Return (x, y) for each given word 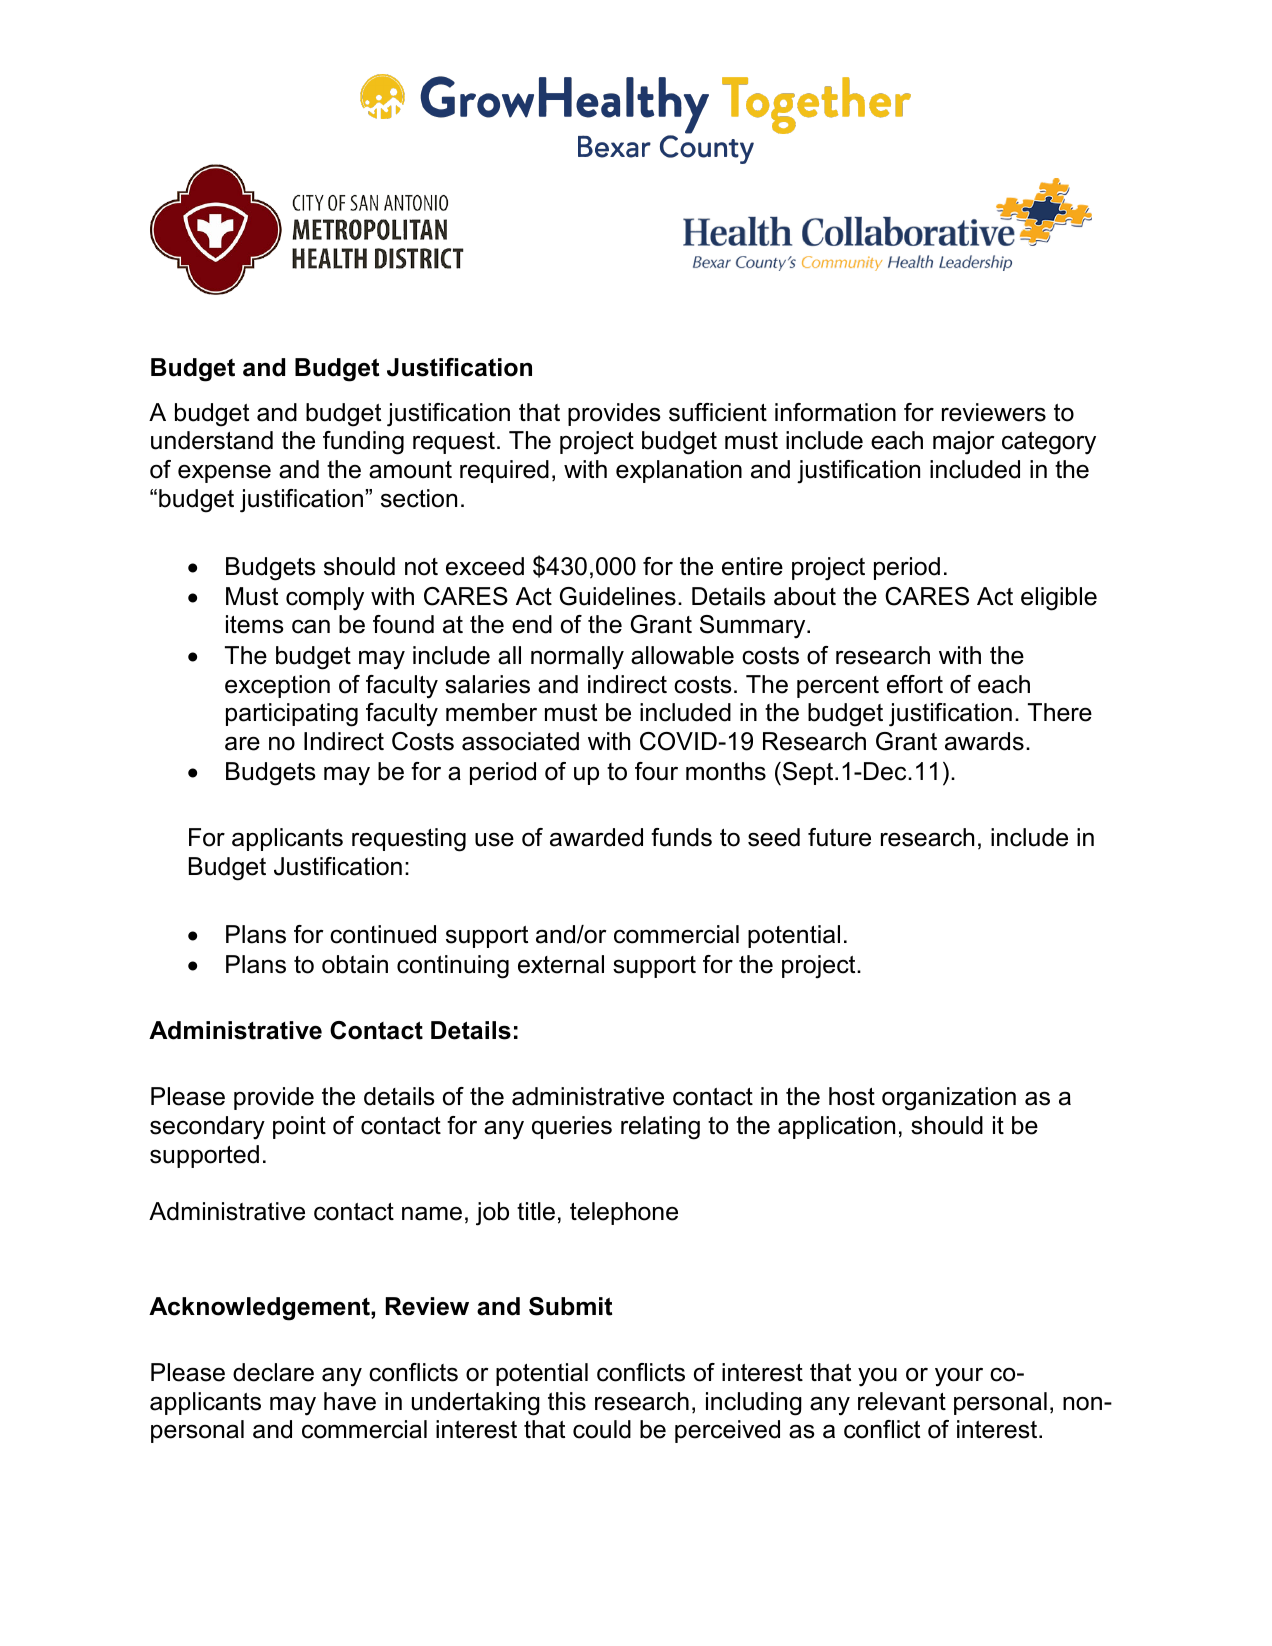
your (959, 1377)
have (350, 1401)
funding (363, 443)
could (602, 1429)
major (964, 443)
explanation (679, 471)
